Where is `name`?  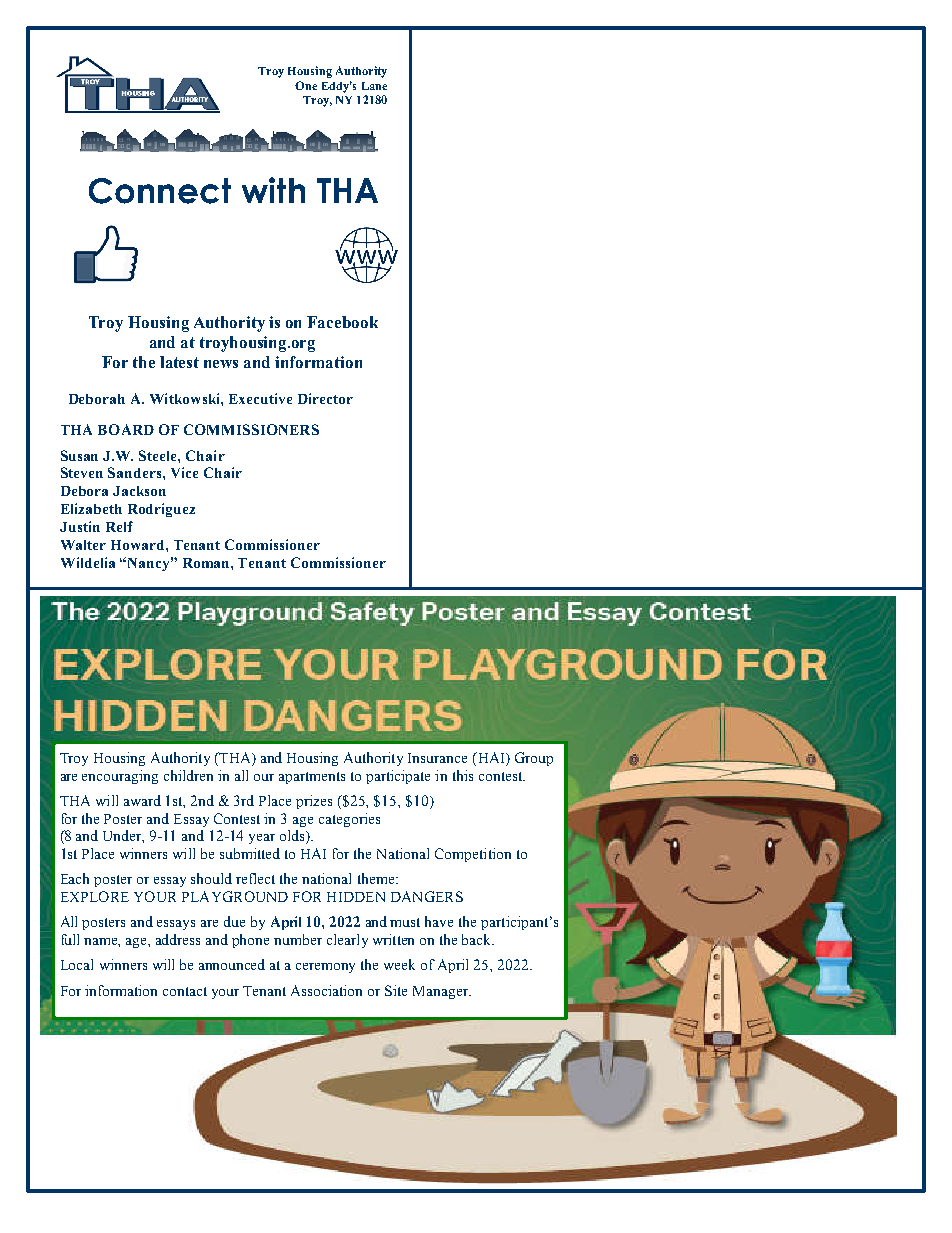 name is located at coordinates (102, 942).
